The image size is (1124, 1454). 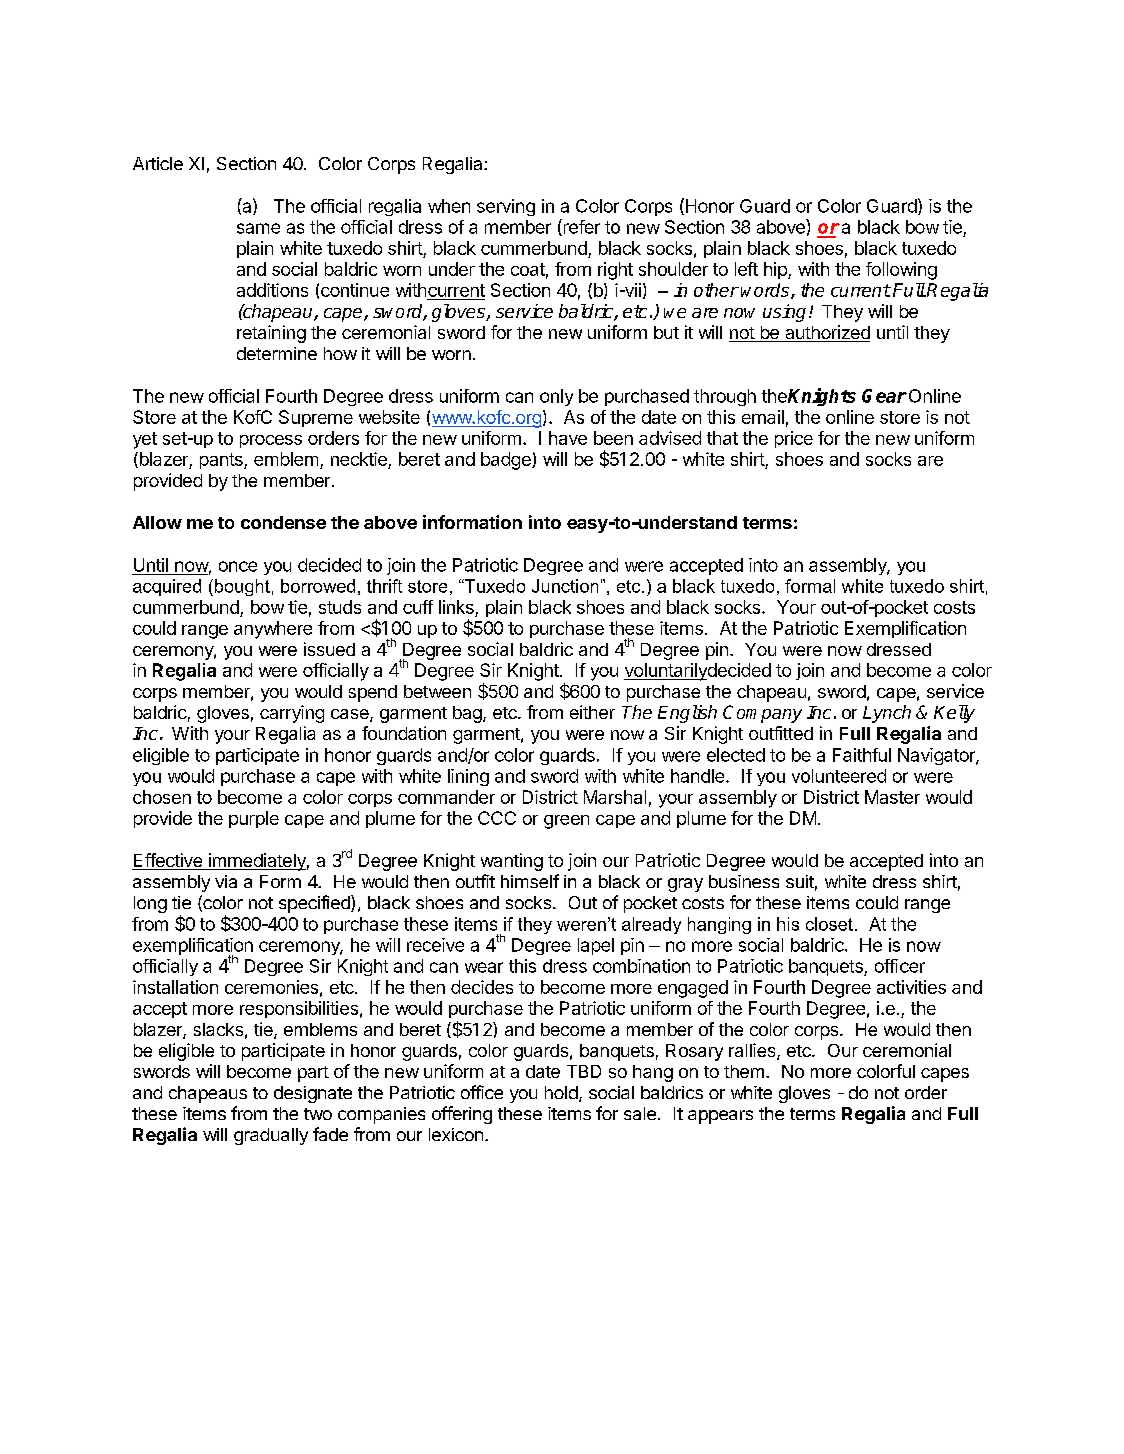 What do you see at coordinates (254, 819) in the image?
I see `purple` at bounding box center [254, 819].
